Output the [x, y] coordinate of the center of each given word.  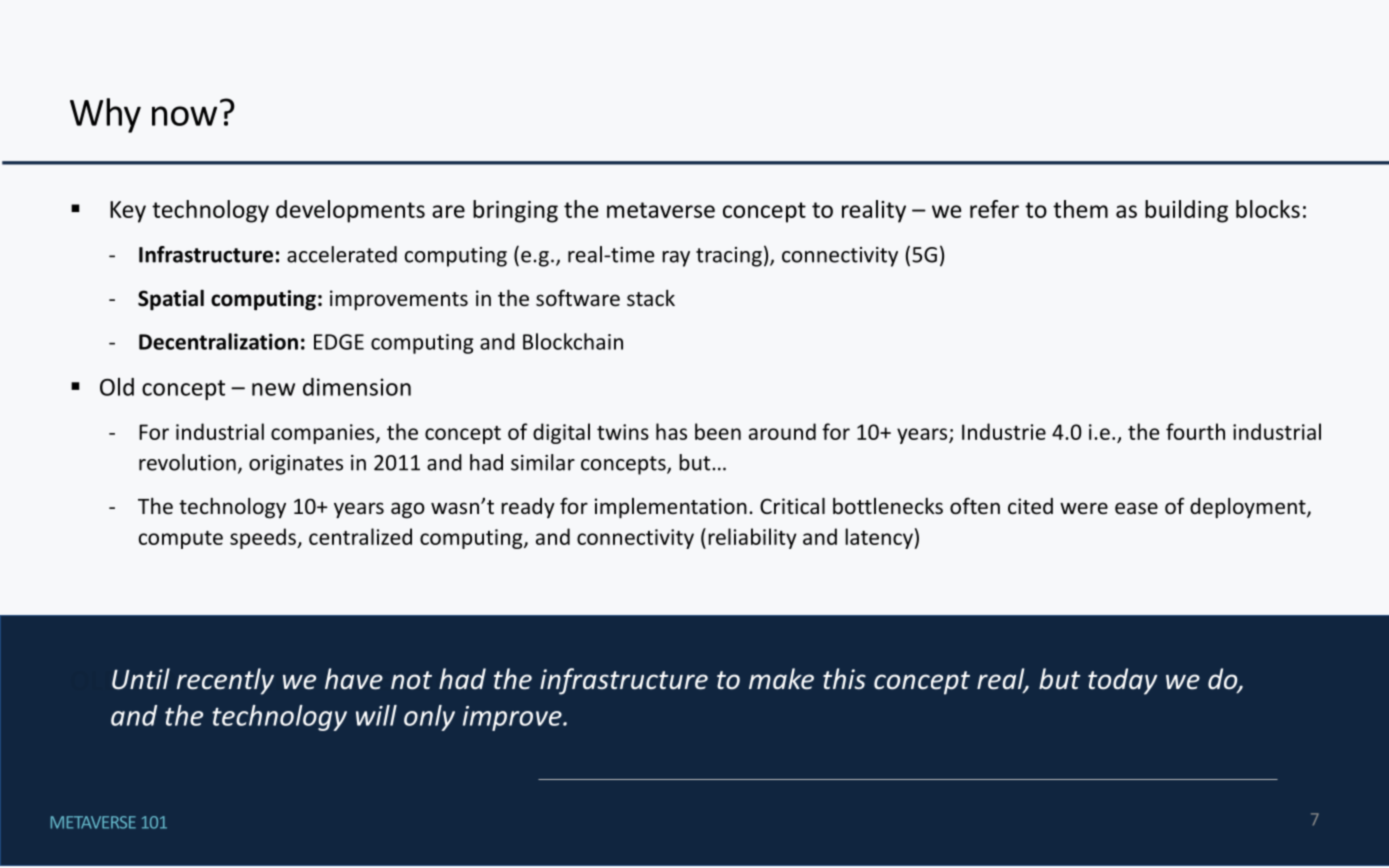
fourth [1195, 431]
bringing [515, 211]
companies [324, 434]
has [671, 431]
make [781, 679]
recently [225, 681]
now [184, 116]
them [1080, 209]
